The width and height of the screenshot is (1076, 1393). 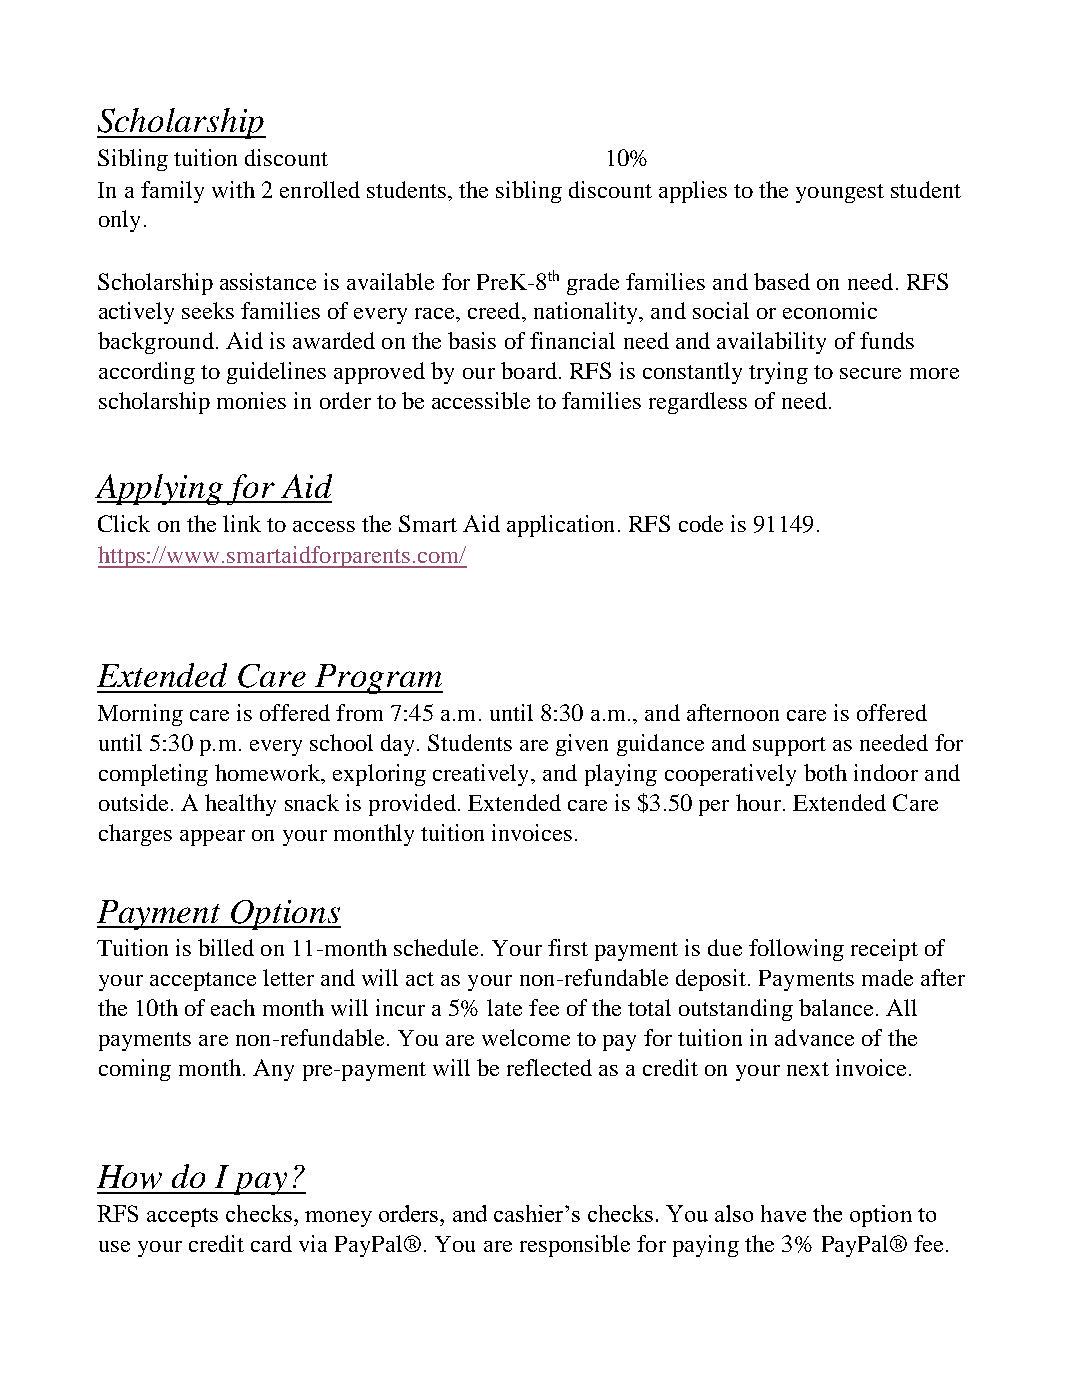 I want to click on with, so click(x=233, y=189).
